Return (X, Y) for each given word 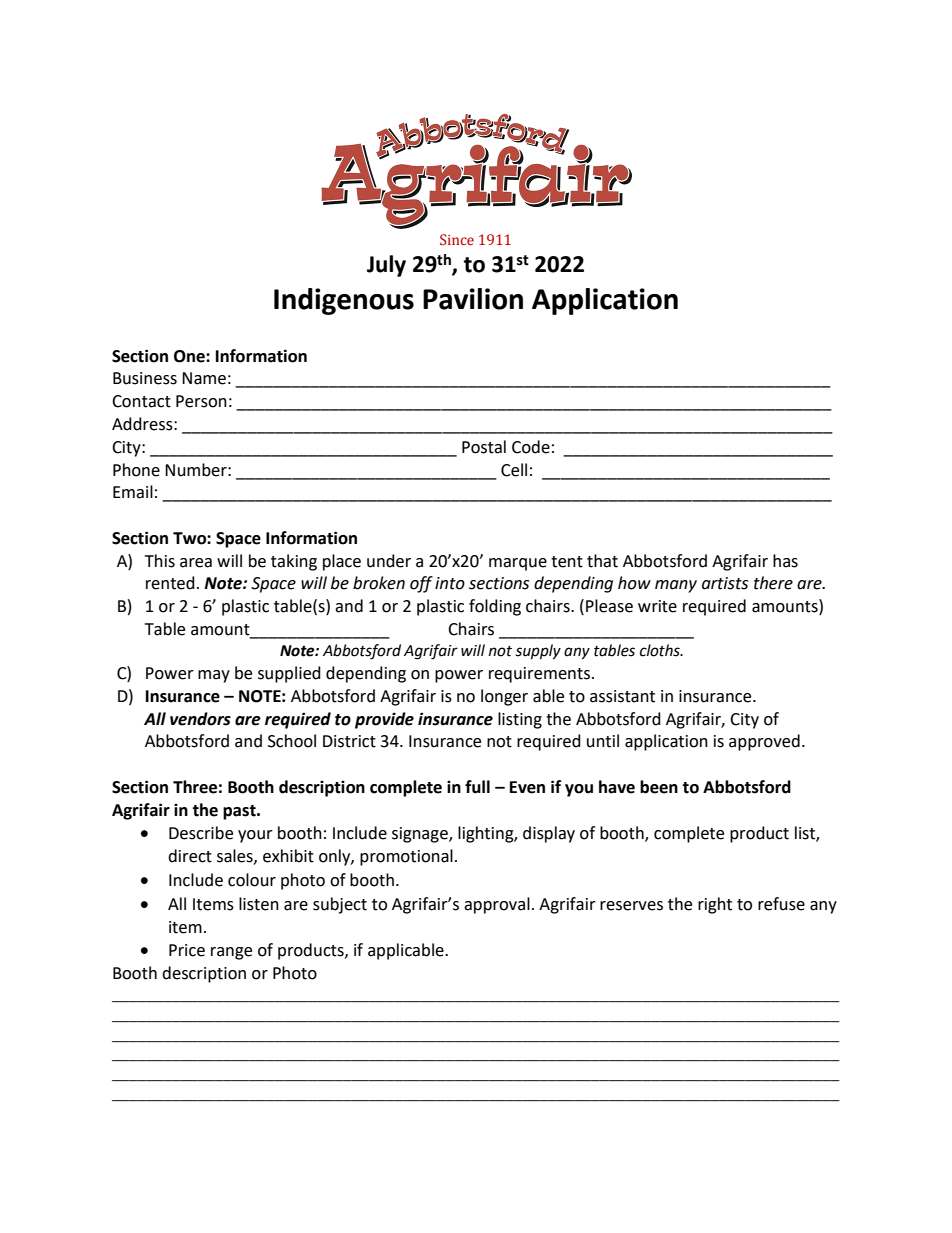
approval (497, 905)
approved (764, 742)
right (715, 905)
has (785, 561)
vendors (200, 719)
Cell (514, 470)
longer (504, 697)
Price (187, 950)
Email (133, 492)
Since (457, 240)
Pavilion (473, 299)
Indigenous (344, 301)
